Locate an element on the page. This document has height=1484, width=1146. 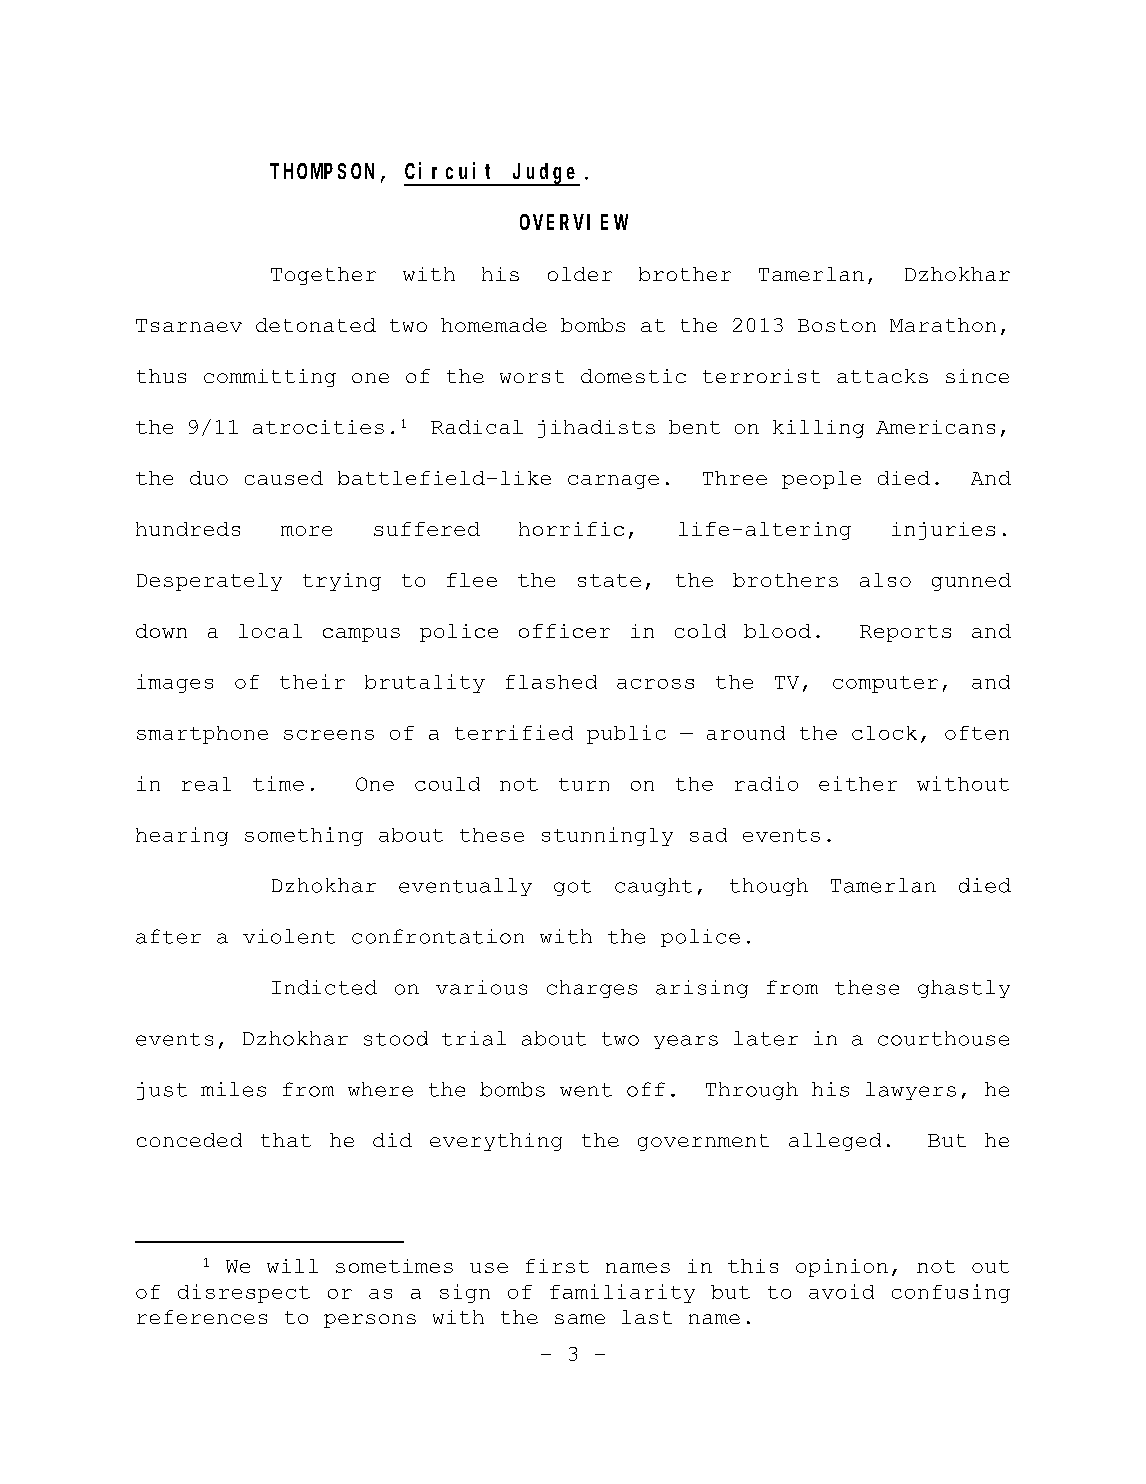
also is located at coordinates (885, 580).
